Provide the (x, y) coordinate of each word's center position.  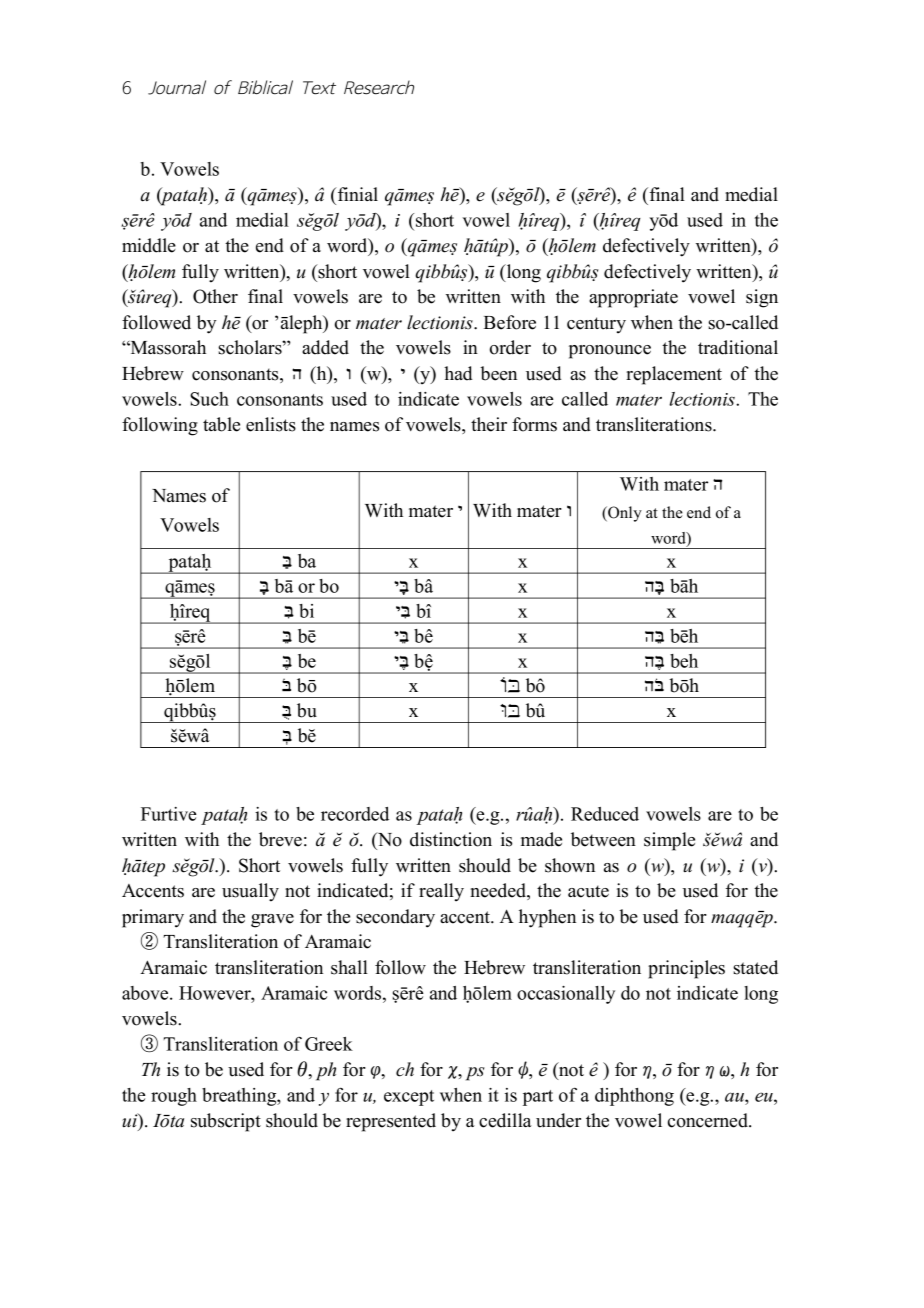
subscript (226, 1122)
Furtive (169, 814)
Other (215, 296)
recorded (355, 814)
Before (509, 322)
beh (684, 661)
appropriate (633, 298)
